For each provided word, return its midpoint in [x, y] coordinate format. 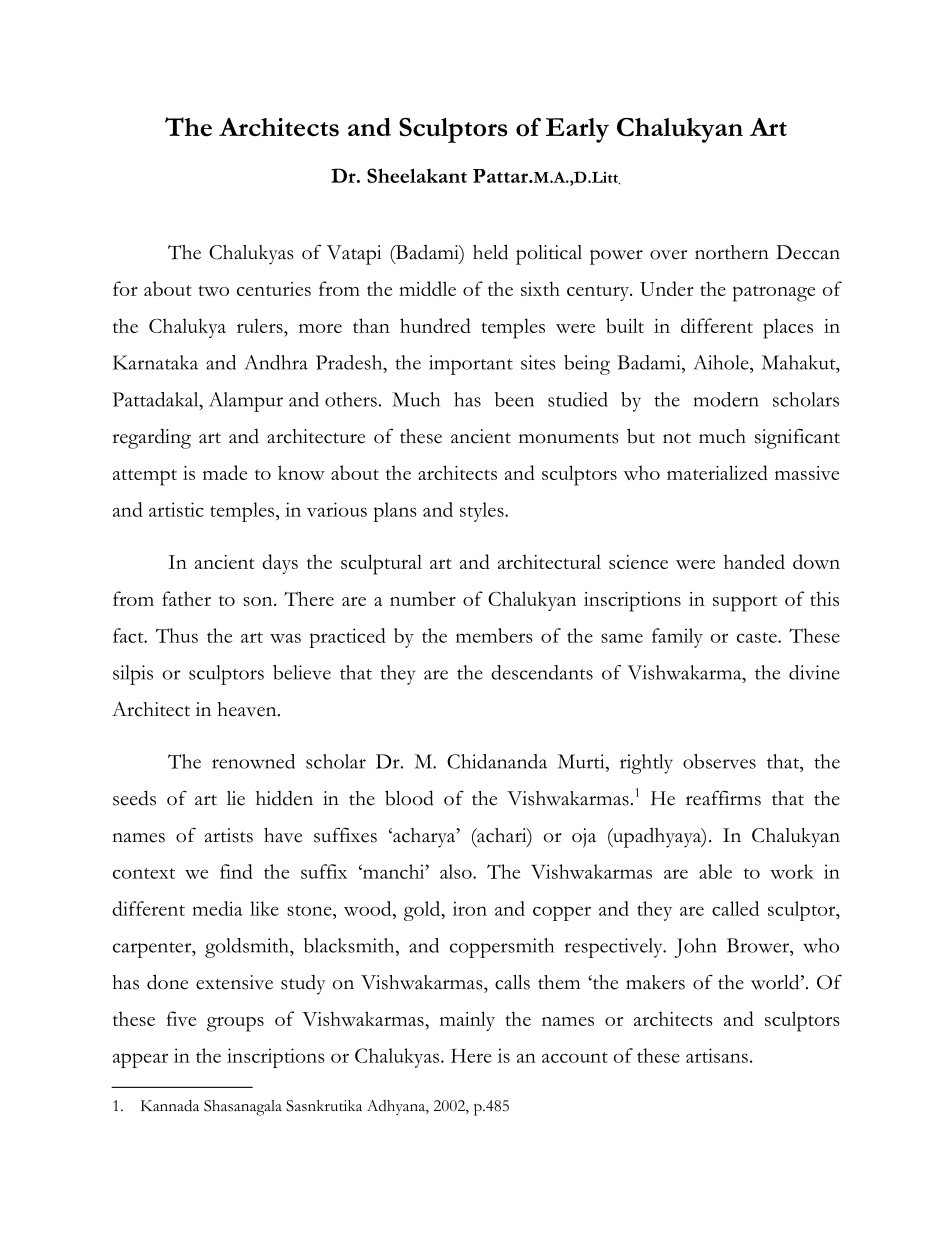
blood [409, 798]
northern [732, 252]
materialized [717, 472]
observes [719, 761]
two [213, 290]
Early [577, 130]
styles [483, 512]
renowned [253, 761]
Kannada [170, 1106]
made [225, 472]
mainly [467, 1021]
